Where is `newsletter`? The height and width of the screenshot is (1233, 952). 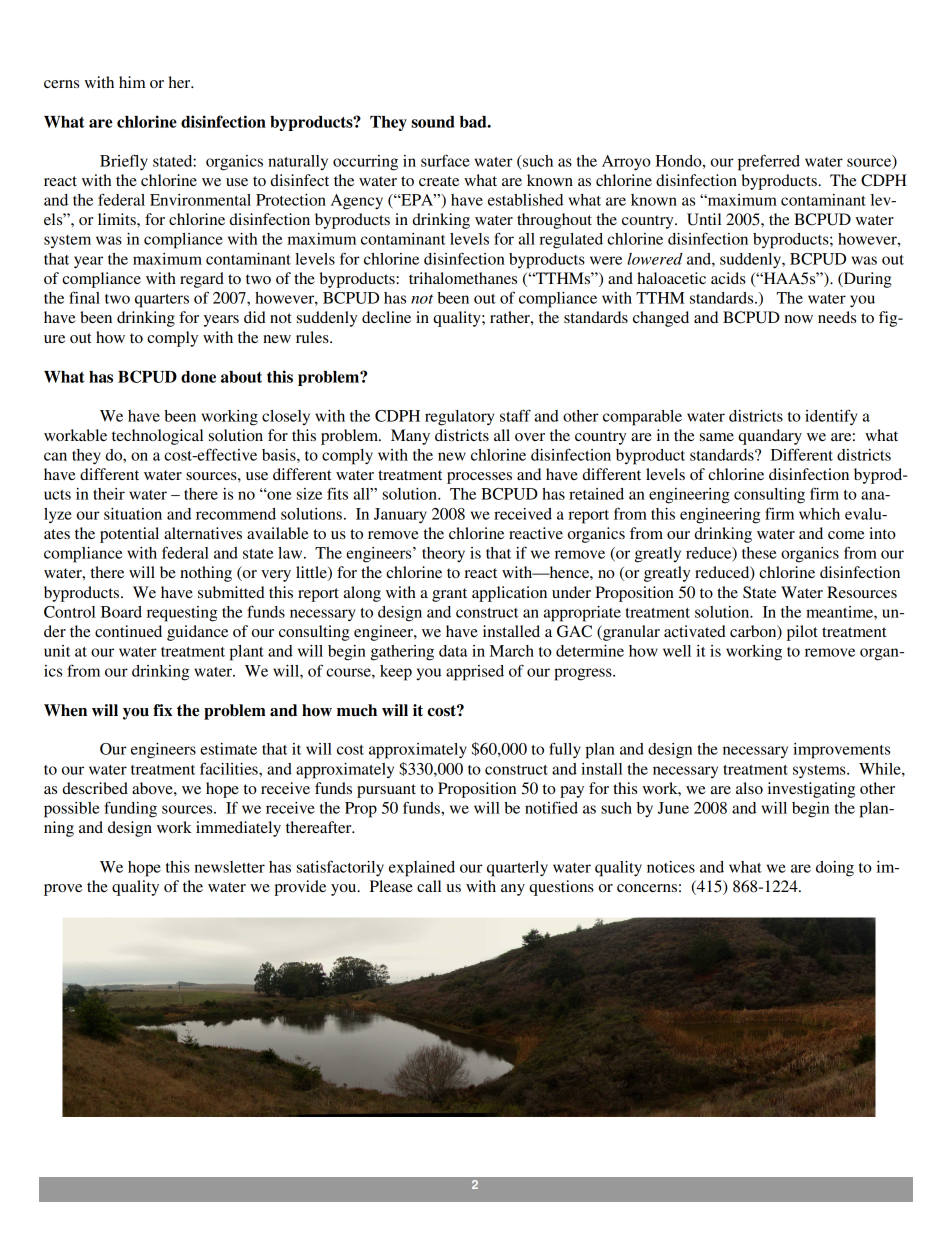 newsletter is located at coordinates (229, 867).
